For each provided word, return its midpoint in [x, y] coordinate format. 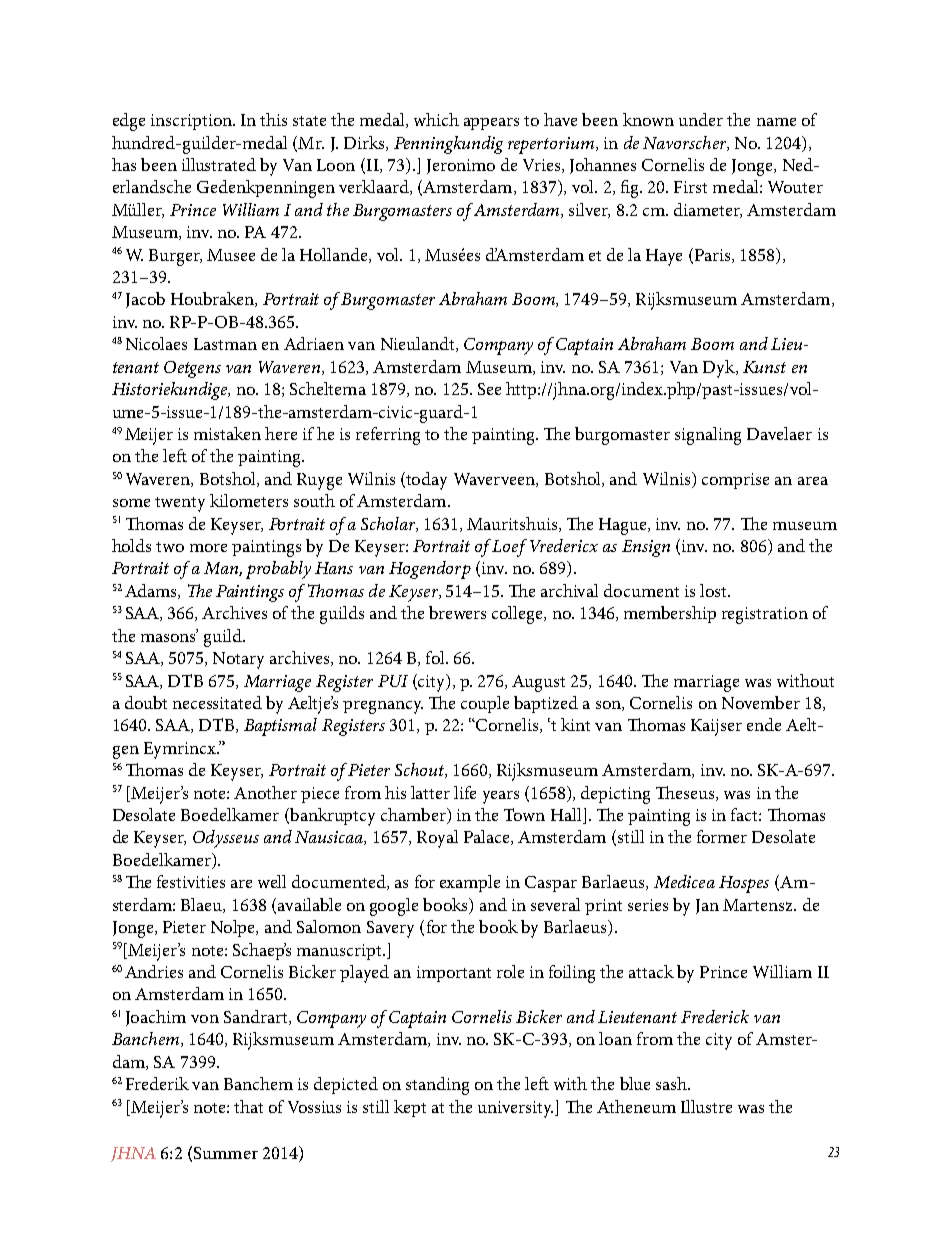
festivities [191, 881]
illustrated [219, 164]
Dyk [720, 369]
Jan [707, 906]
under [701, 119]
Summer [226, 1153]
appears [491, 124]
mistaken [227, 433]
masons [169, 636]
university [515, 1109]
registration [765, 615]
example [470, 883]
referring [388, 436]
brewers [457, 612]
